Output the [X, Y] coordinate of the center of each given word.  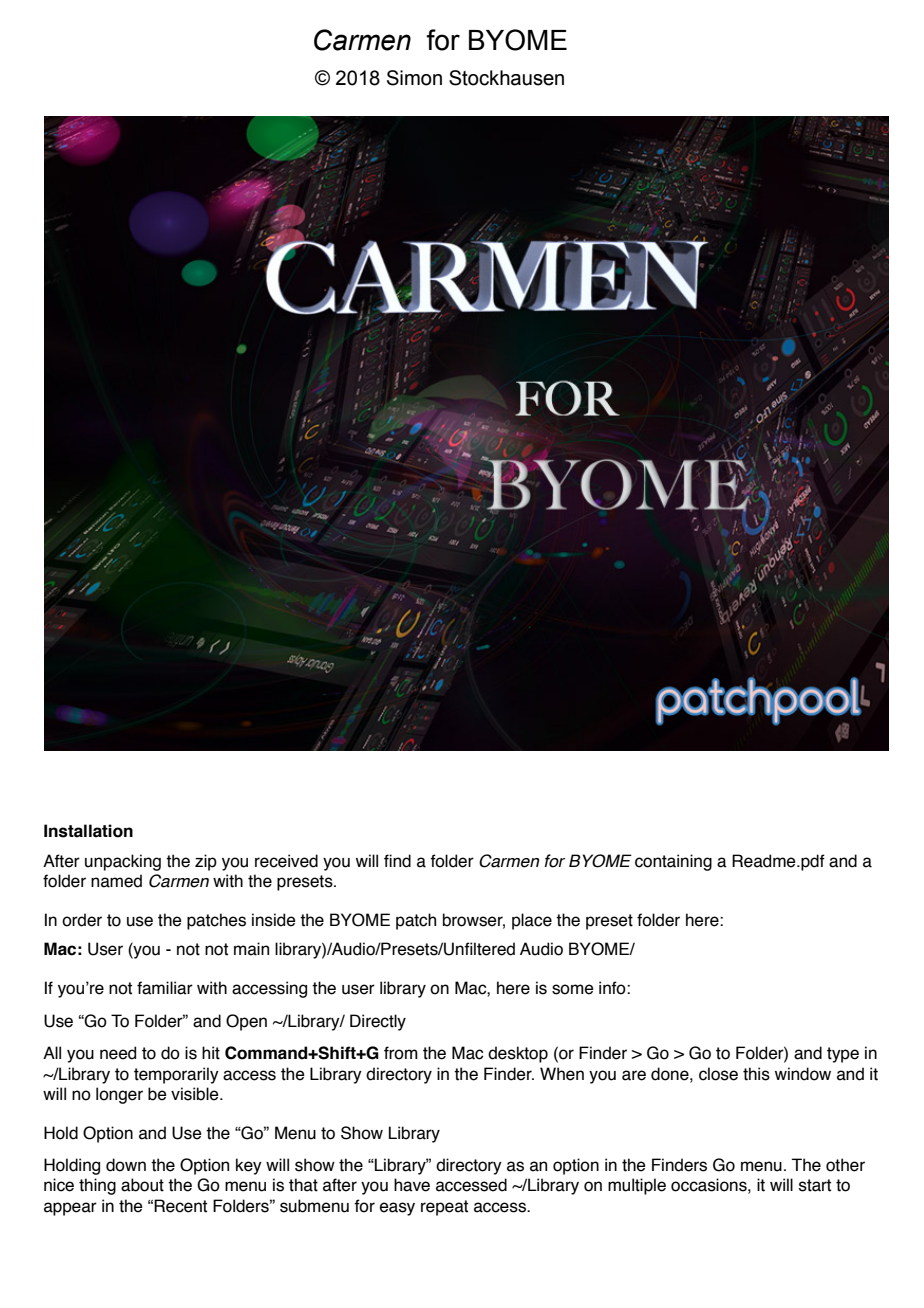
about [142, 1185]
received [286, 861]
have [412, 1185]
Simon [414, 78]
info [613, 988]
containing [673, 862]
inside [274, 920]
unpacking [123, 862]
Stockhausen [506, 78]
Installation [88, 831]
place [532, 921]
